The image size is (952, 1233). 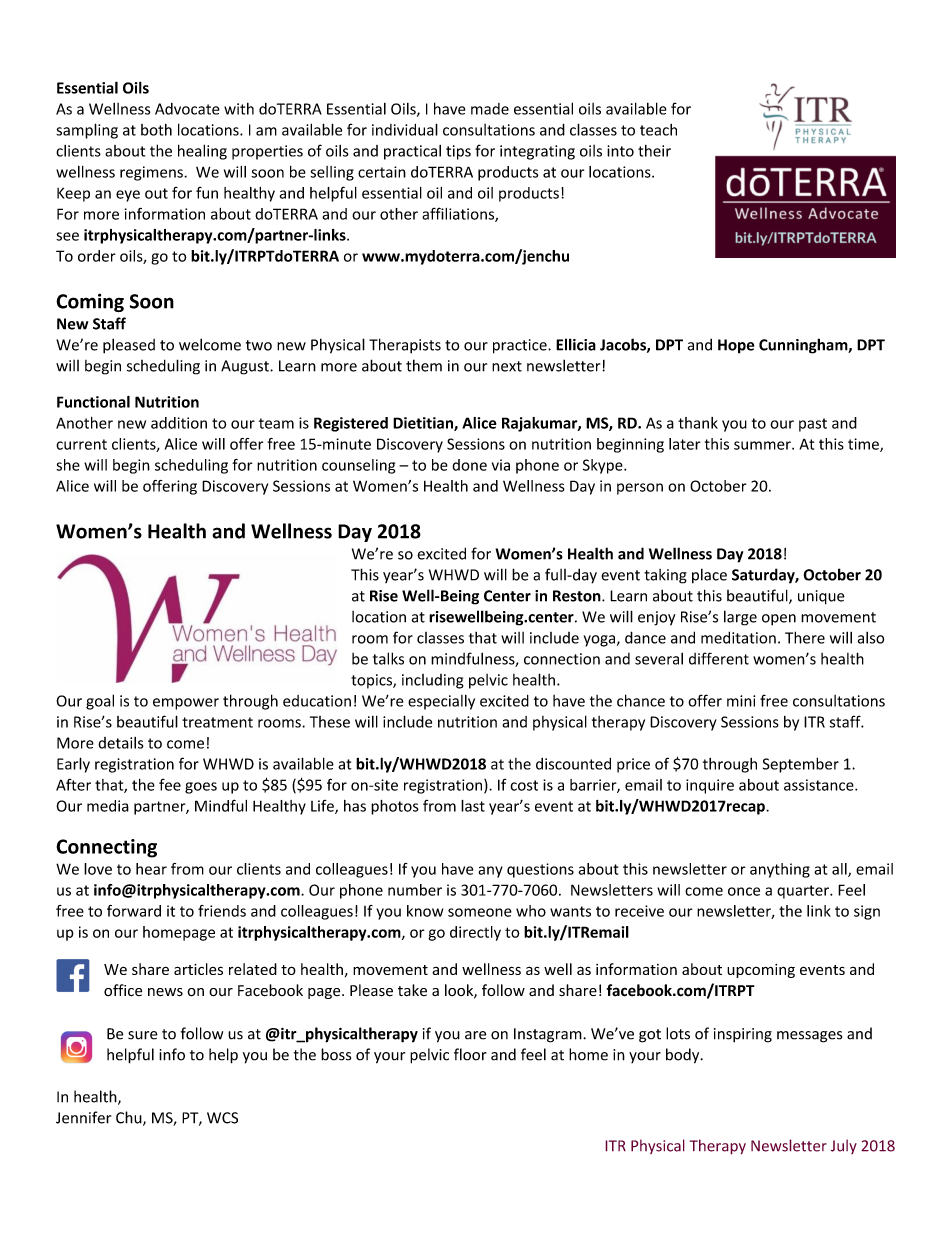 What do you see at coordinates (736, 346) in the page?
I see `Hope` at bounding box center [736, 346].
